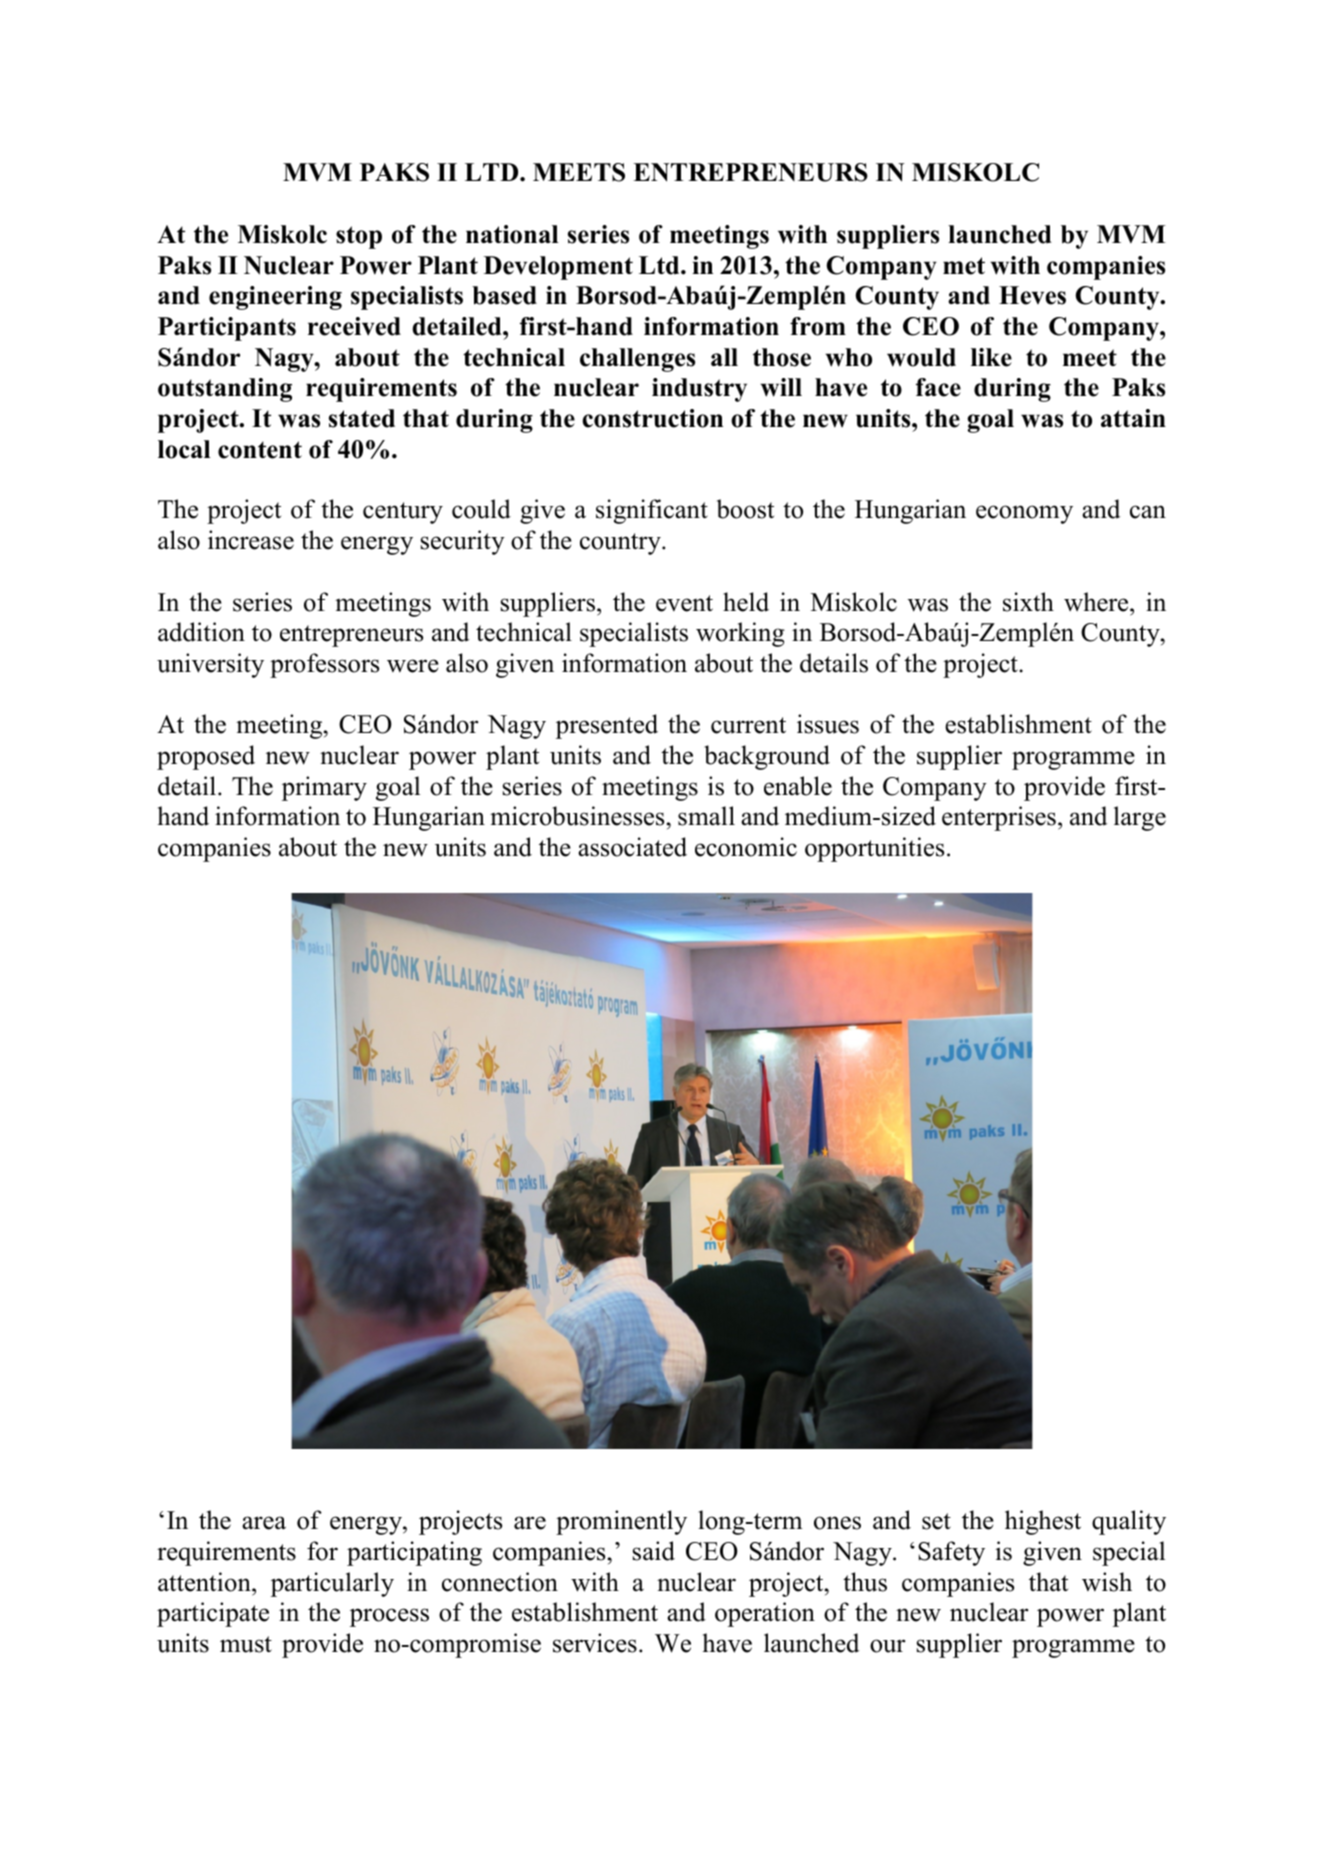  What do you see at coordinates (1043, 1522) in the document?
I see `highest` at bounding box center [1043, 1522].
